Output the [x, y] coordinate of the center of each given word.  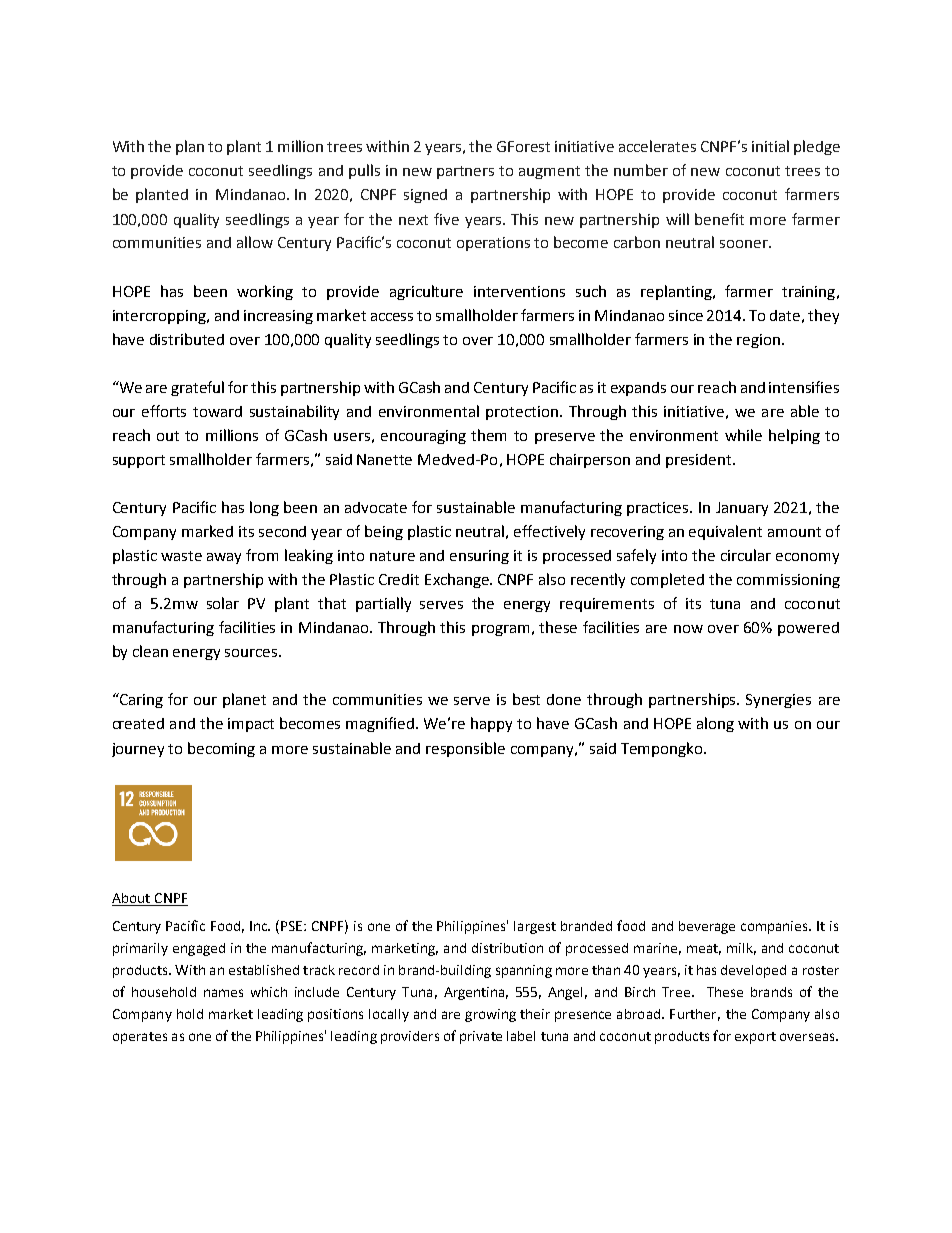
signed [425, 196]
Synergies [778, 701]
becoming [221, 749]
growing [490, 1015]
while [743, 435]
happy [491, 724]
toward [217, 411]
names [223, 993]
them [488, 435]
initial [770, 146]
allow [255, 242]
